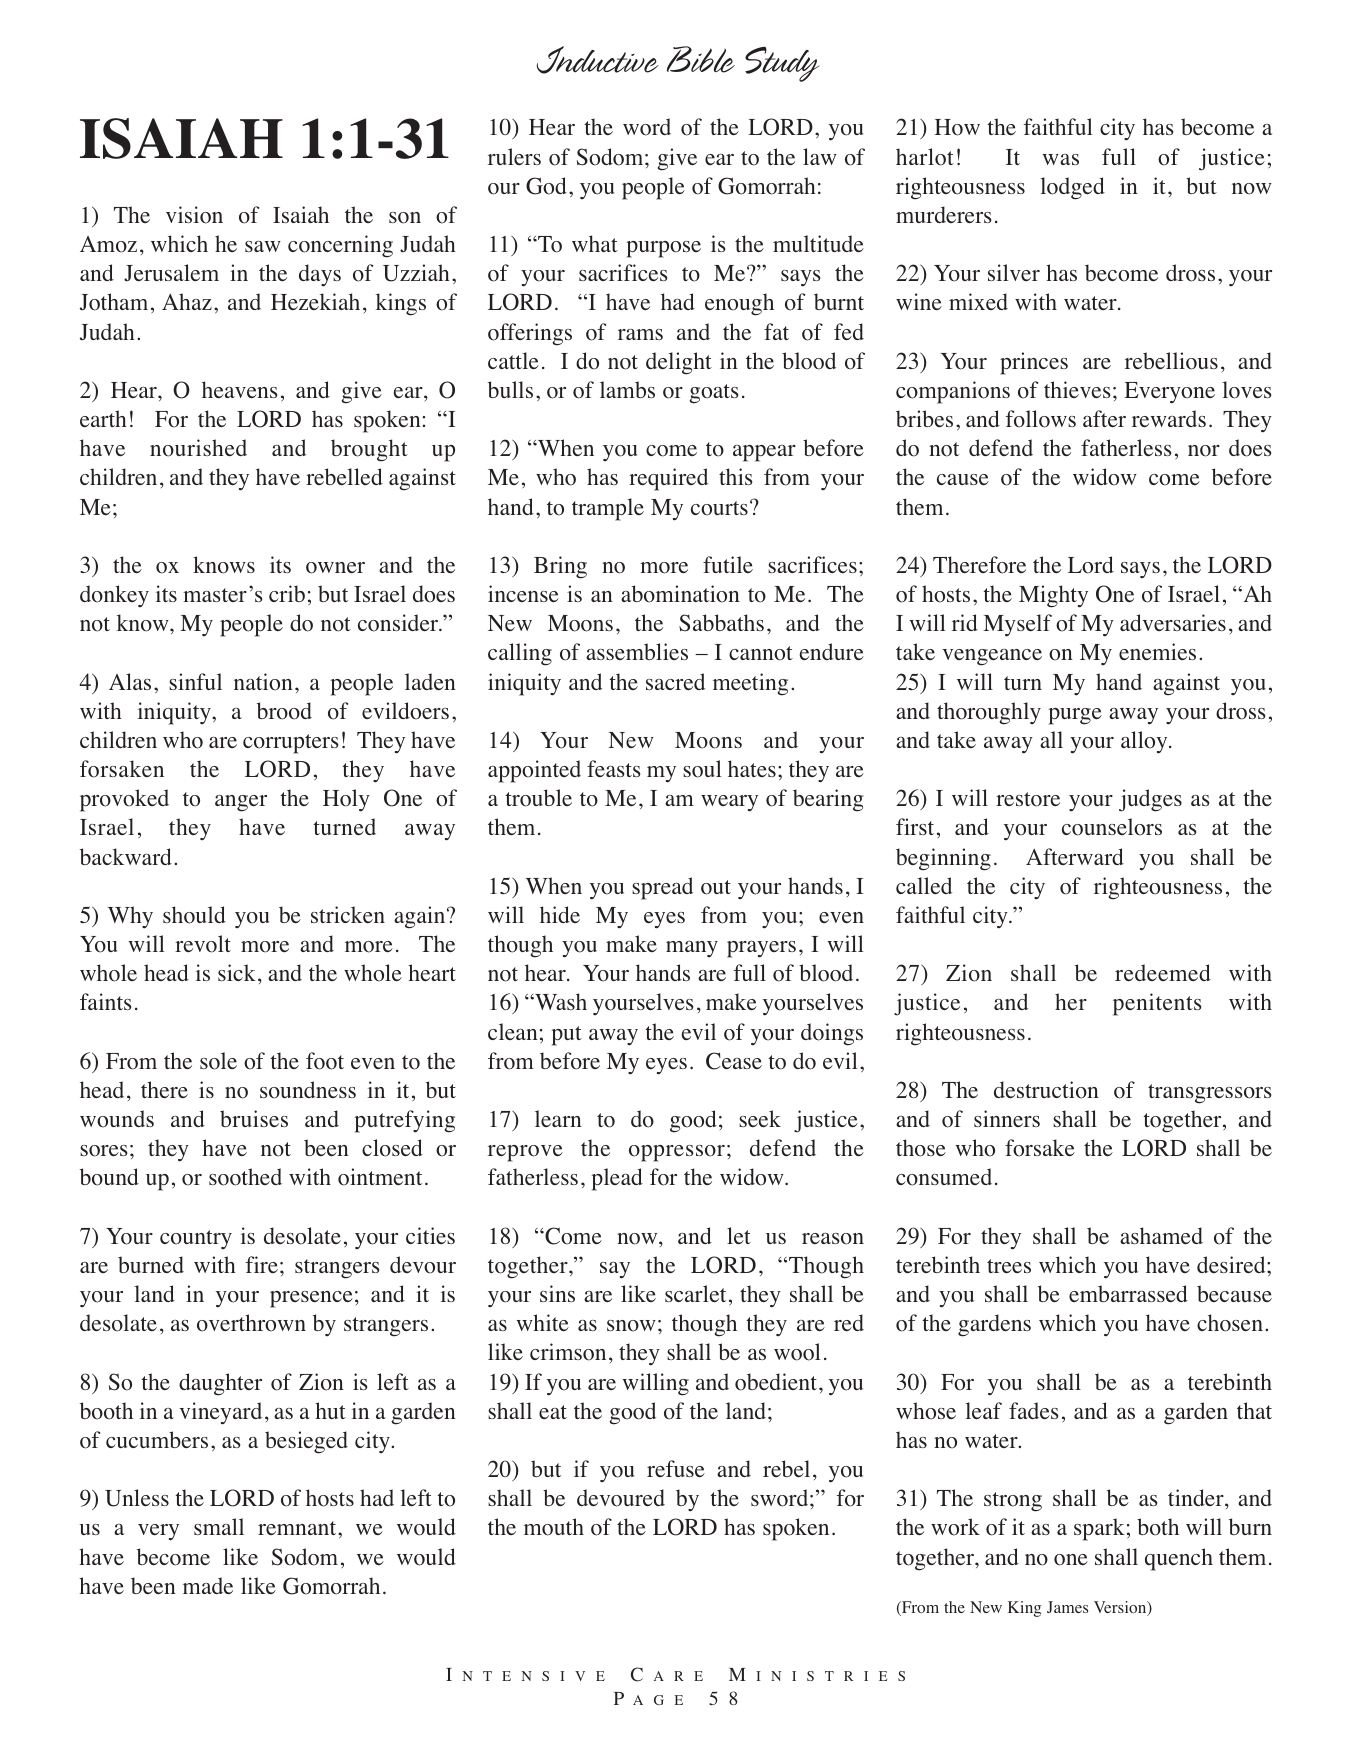 The image size is (1352, 1750). Describe the element at coordinates (194, 215) in the screenshot. I see `vision` at that location.
